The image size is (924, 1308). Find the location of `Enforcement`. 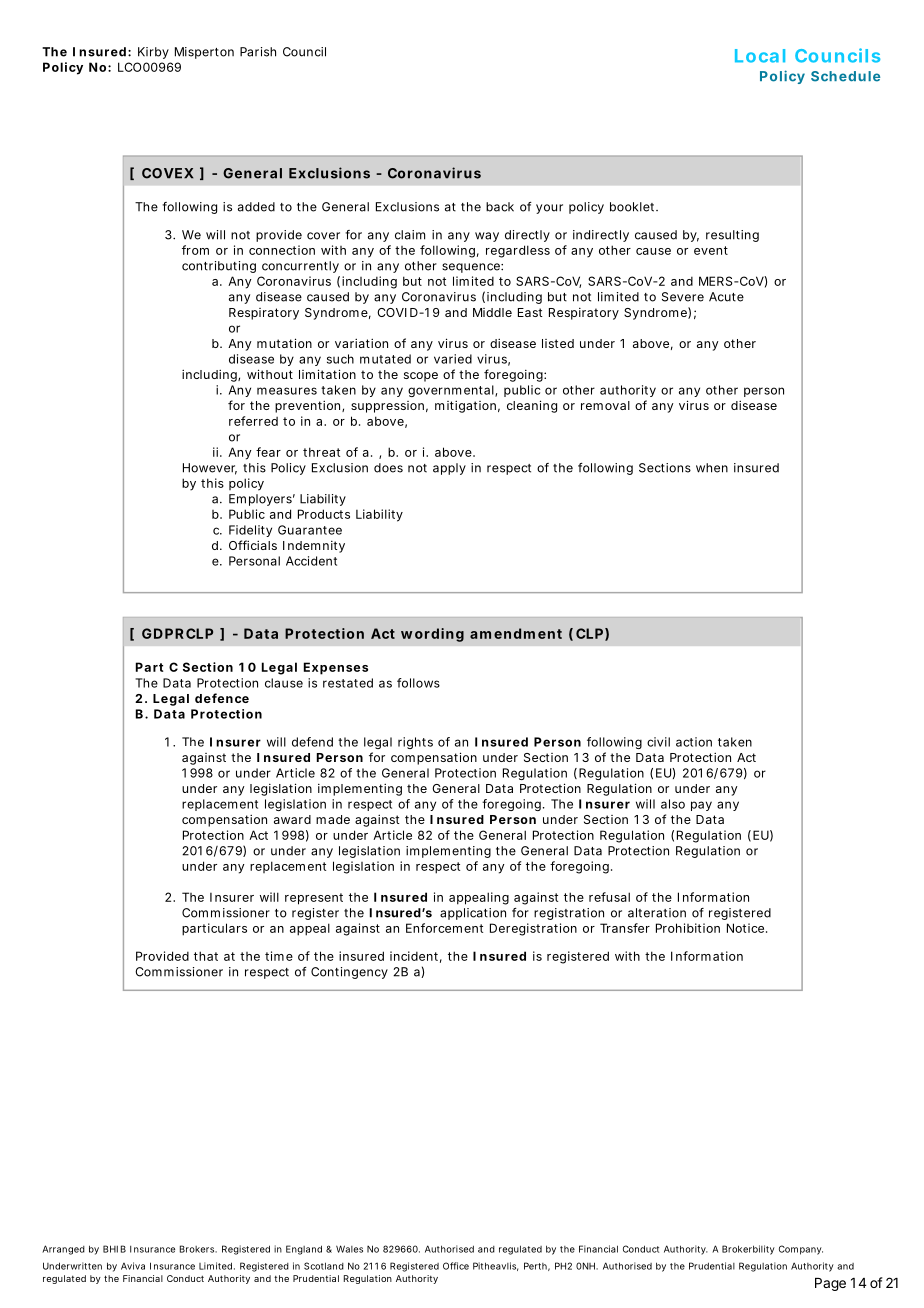

Enforcement is located at coordinates (444, 928).
